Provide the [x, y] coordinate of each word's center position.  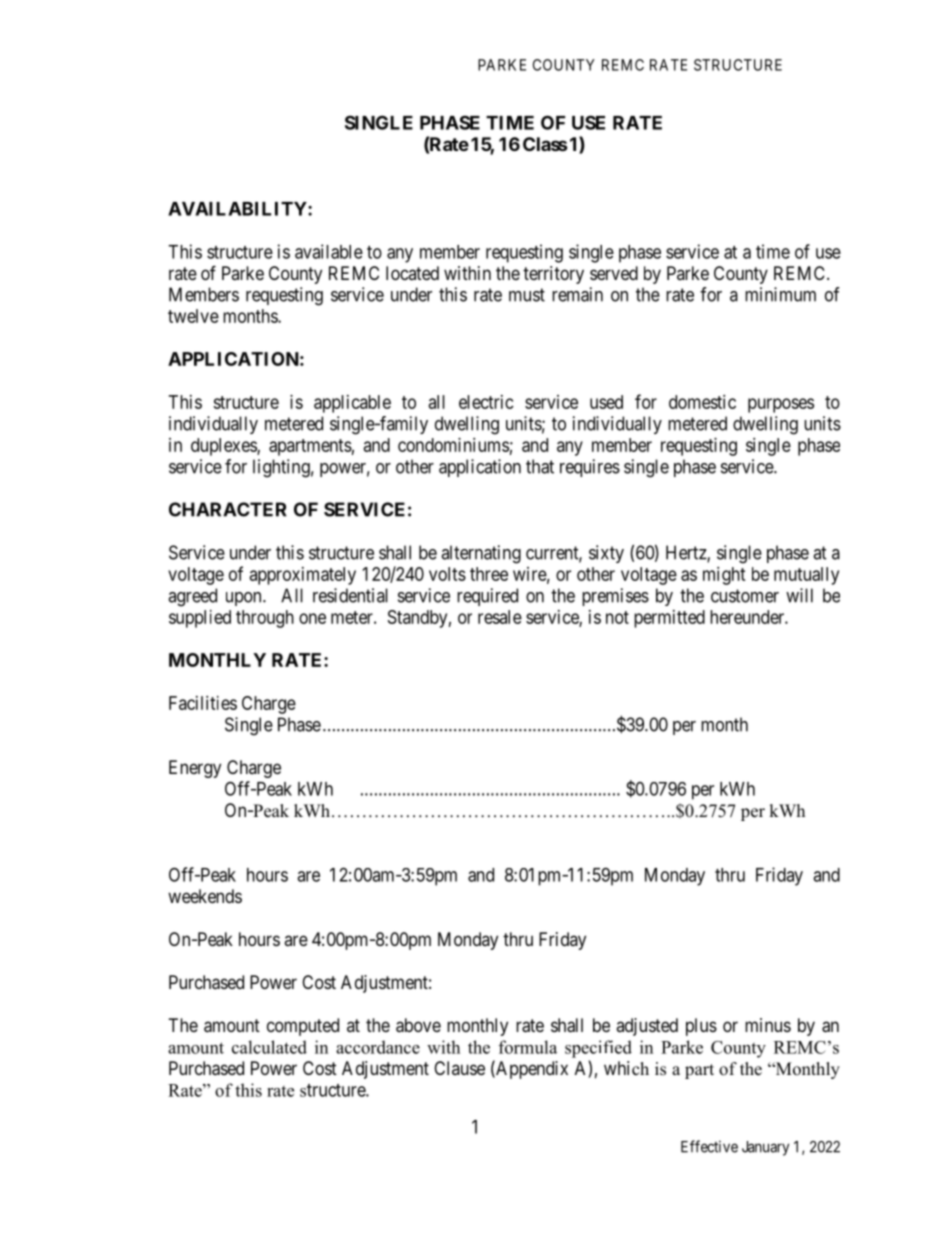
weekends [205, 896]
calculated [269, 1047]
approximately [303, 576]
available [329, 251]
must [527, 295]
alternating [481, 554]
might [724, 576]
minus [768, 1025]
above [418, 1025]
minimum [780, 294]
